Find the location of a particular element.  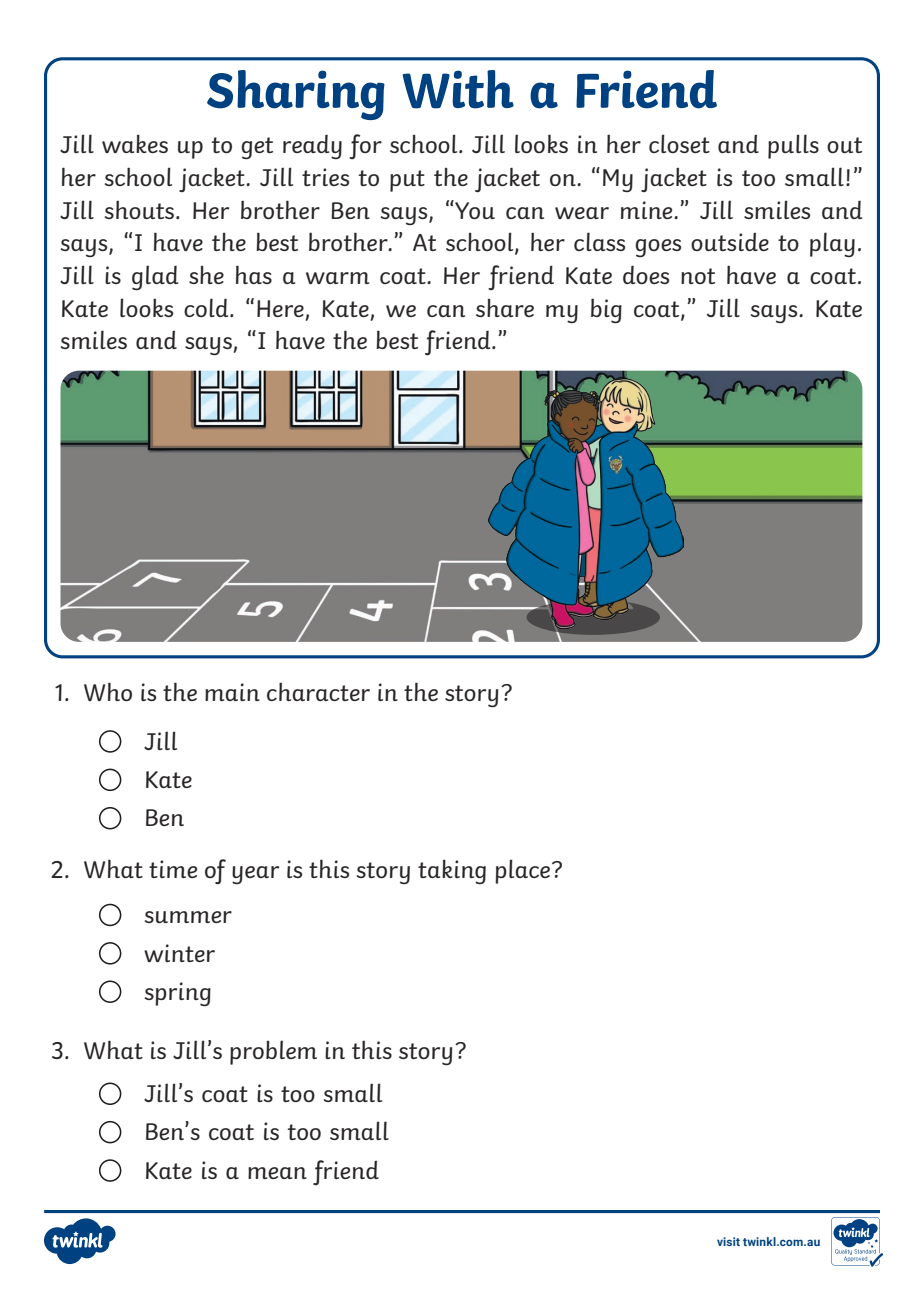

visit is located at coordinates (728, 1241).
